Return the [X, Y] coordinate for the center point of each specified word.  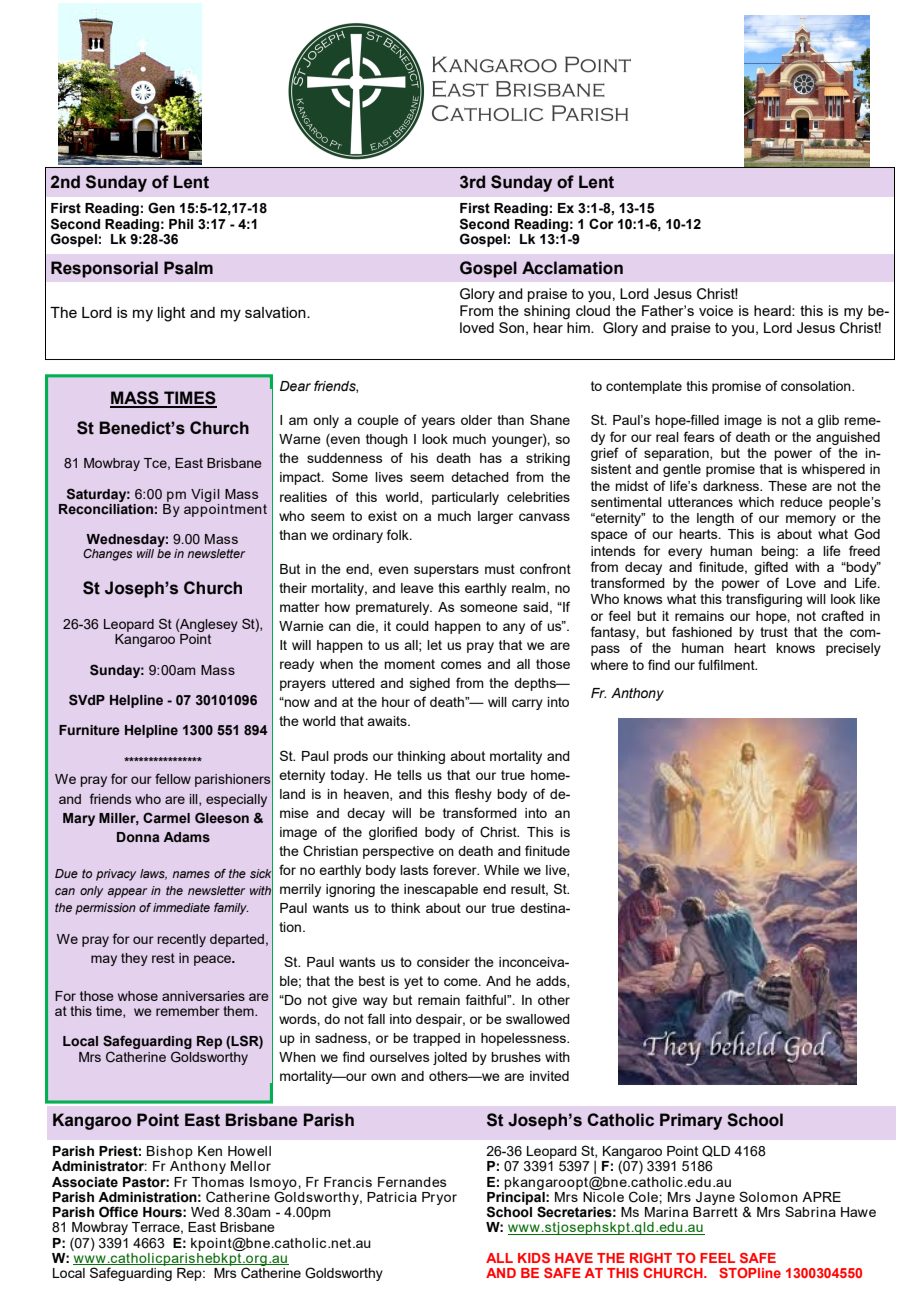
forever [456, 869]
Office [118, 1212]
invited [549, 1076]
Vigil [205, 495]
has [491, 458]
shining [547, 312]
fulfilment [727, 664]
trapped [436, 1039]
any [514, 628]
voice [716, 310]
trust [774, 632]
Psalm [188, 268]
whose [138, 996]
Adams [186, 837]
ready [297, 665]
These [787, 486]
